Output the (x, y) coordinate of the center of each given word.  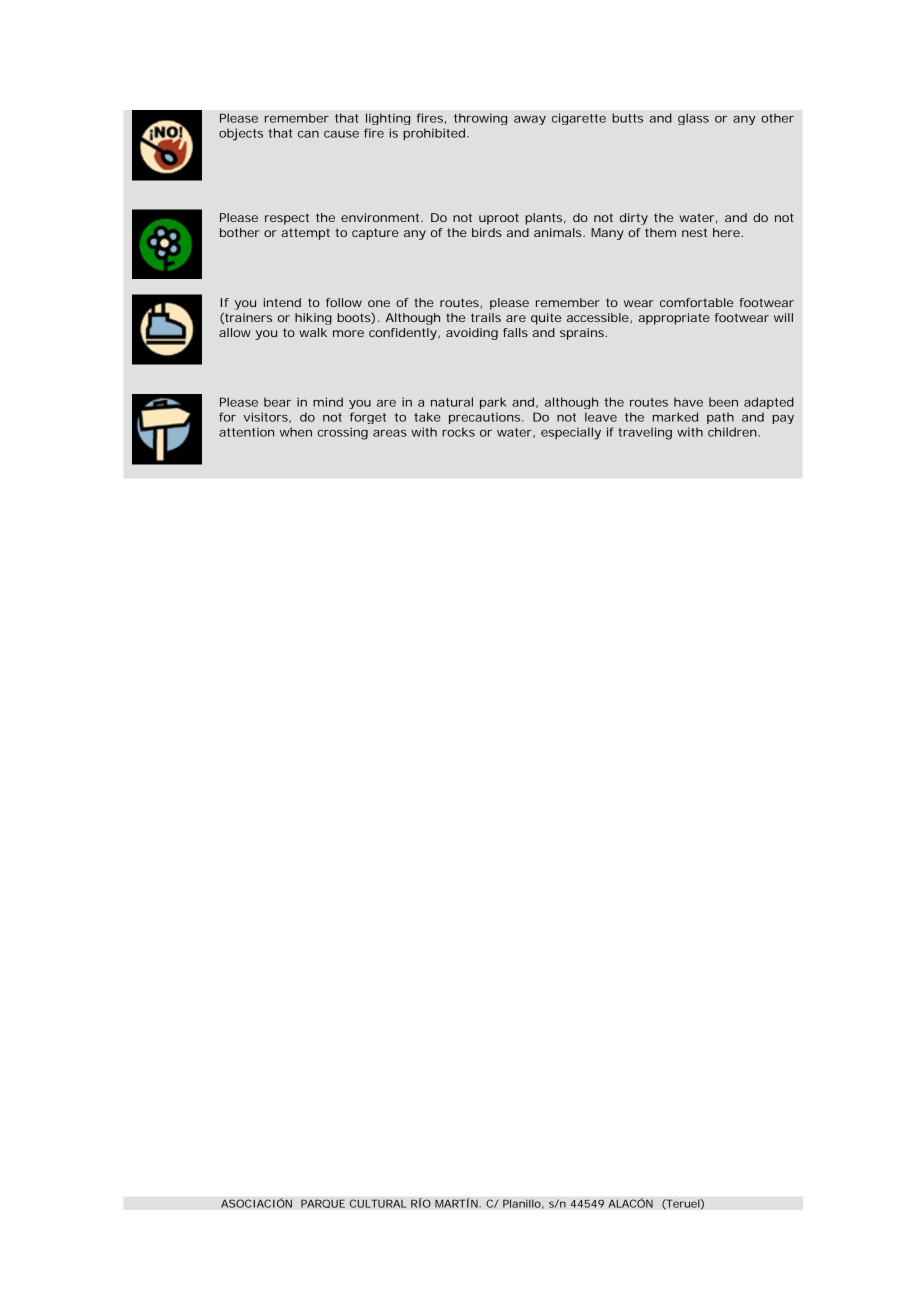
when (296, 432)
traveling (645, 433)
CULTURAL (378, 1203)
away (530, 120)
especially (571, 433)
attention (246, 432)
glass (693, 119)
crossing (343, 433)
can (308, 134)
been (723, 402)
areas (390, 433)
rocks (458, 432)
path (720, 418)
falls (515, 332)
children (732, 432)
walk (313, 332)
